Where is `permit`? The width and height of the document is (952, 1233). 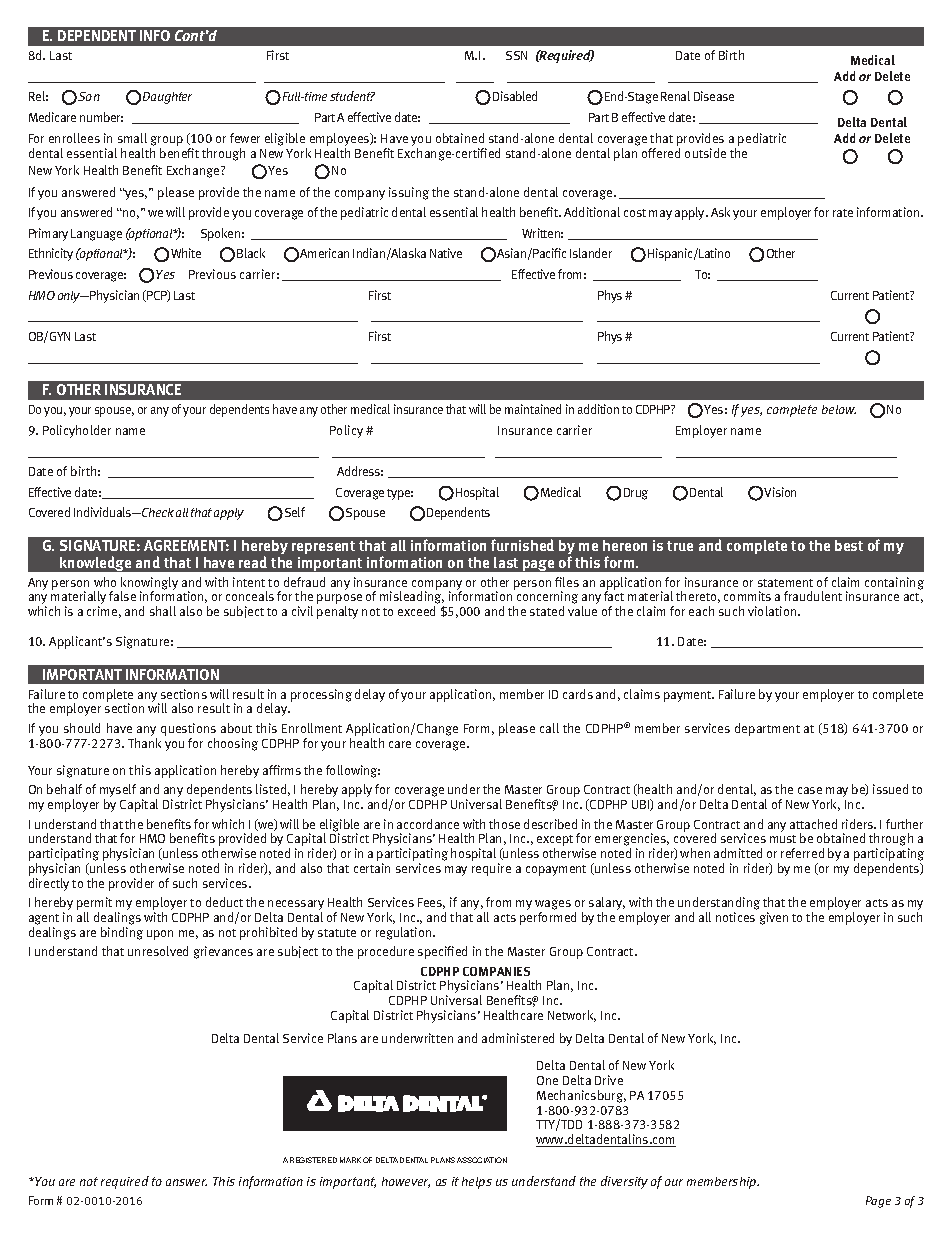
permit is located at coordinates (94, 905).
